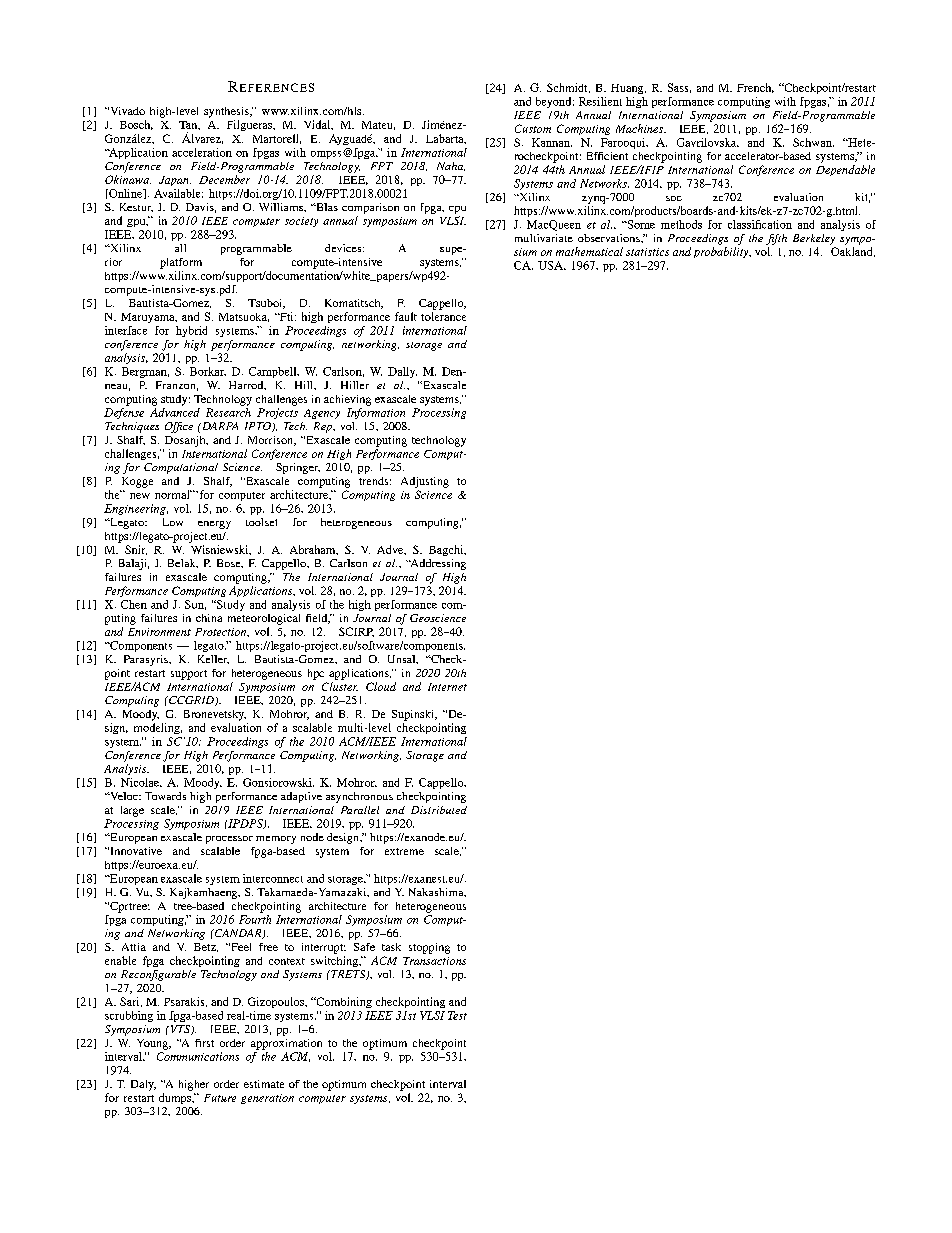 The height and width of the document is (1233, 952). Describe the element at coordinates (755, 88) in the document. I see `French` at that location.
